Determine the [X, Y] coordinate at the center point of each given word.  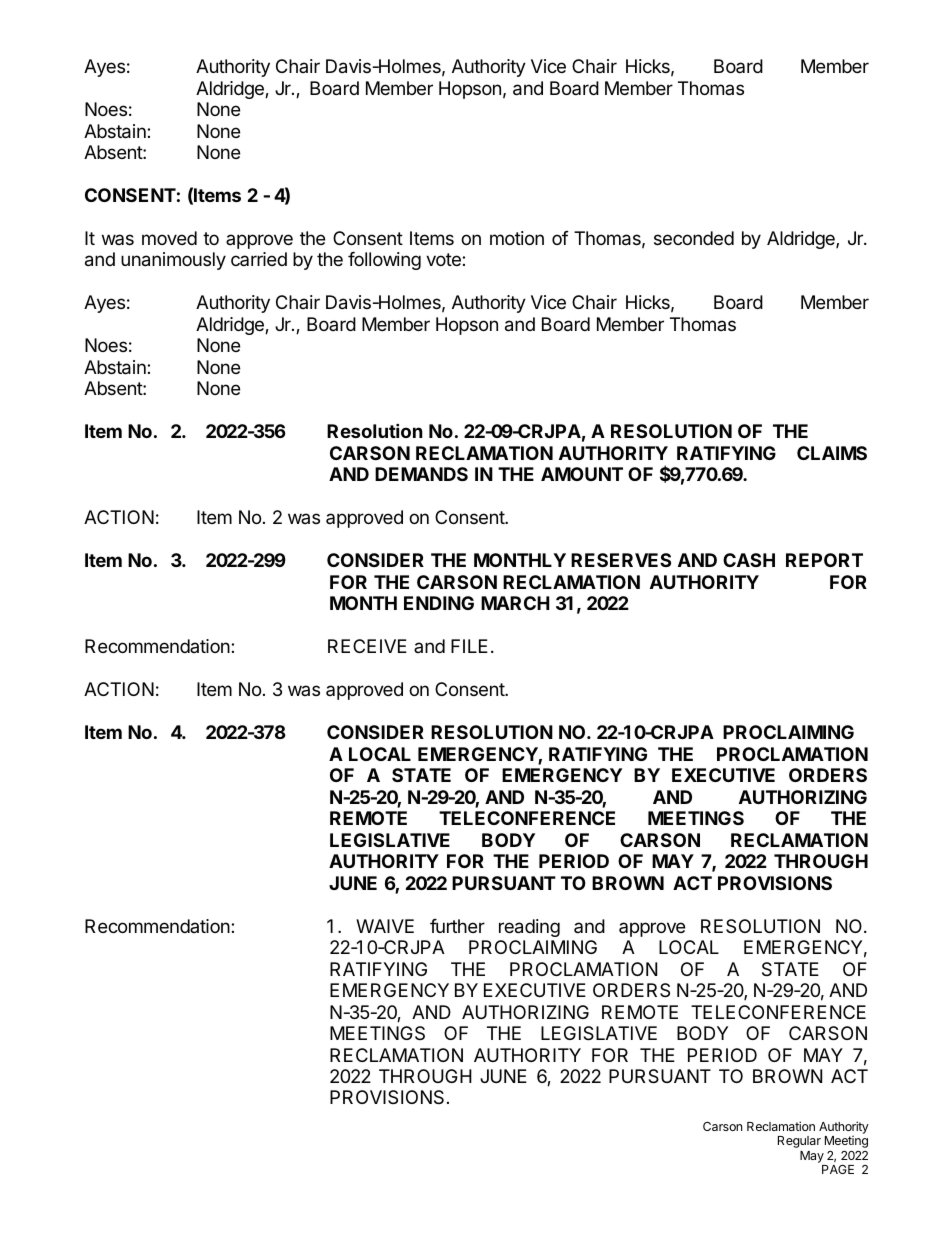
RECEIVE [367, 646]
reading [529, 928]
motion [517, 238]
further [457, 926]
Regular [799, 1142]
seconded [694, 238]
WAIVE [385, 926]
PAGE [838, 1169]
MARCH [515, 603]
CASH [749, 560]
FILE [469, 646]
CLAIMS [832, 453]
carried [259, 259]
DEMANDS [421, 474]
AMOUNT [582, 474]
